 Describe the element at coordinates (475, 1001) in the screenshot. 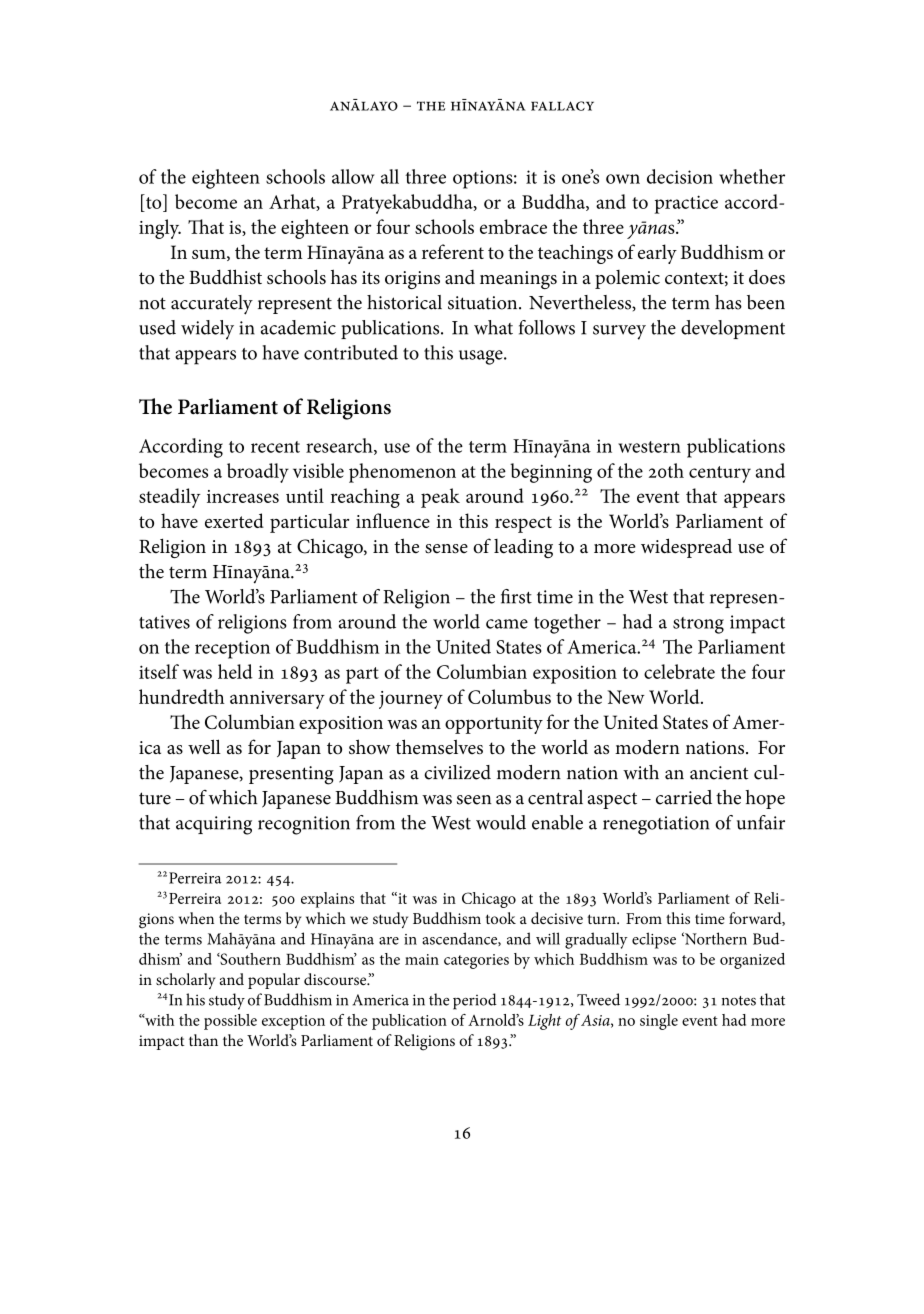

I see `period` at that location.
